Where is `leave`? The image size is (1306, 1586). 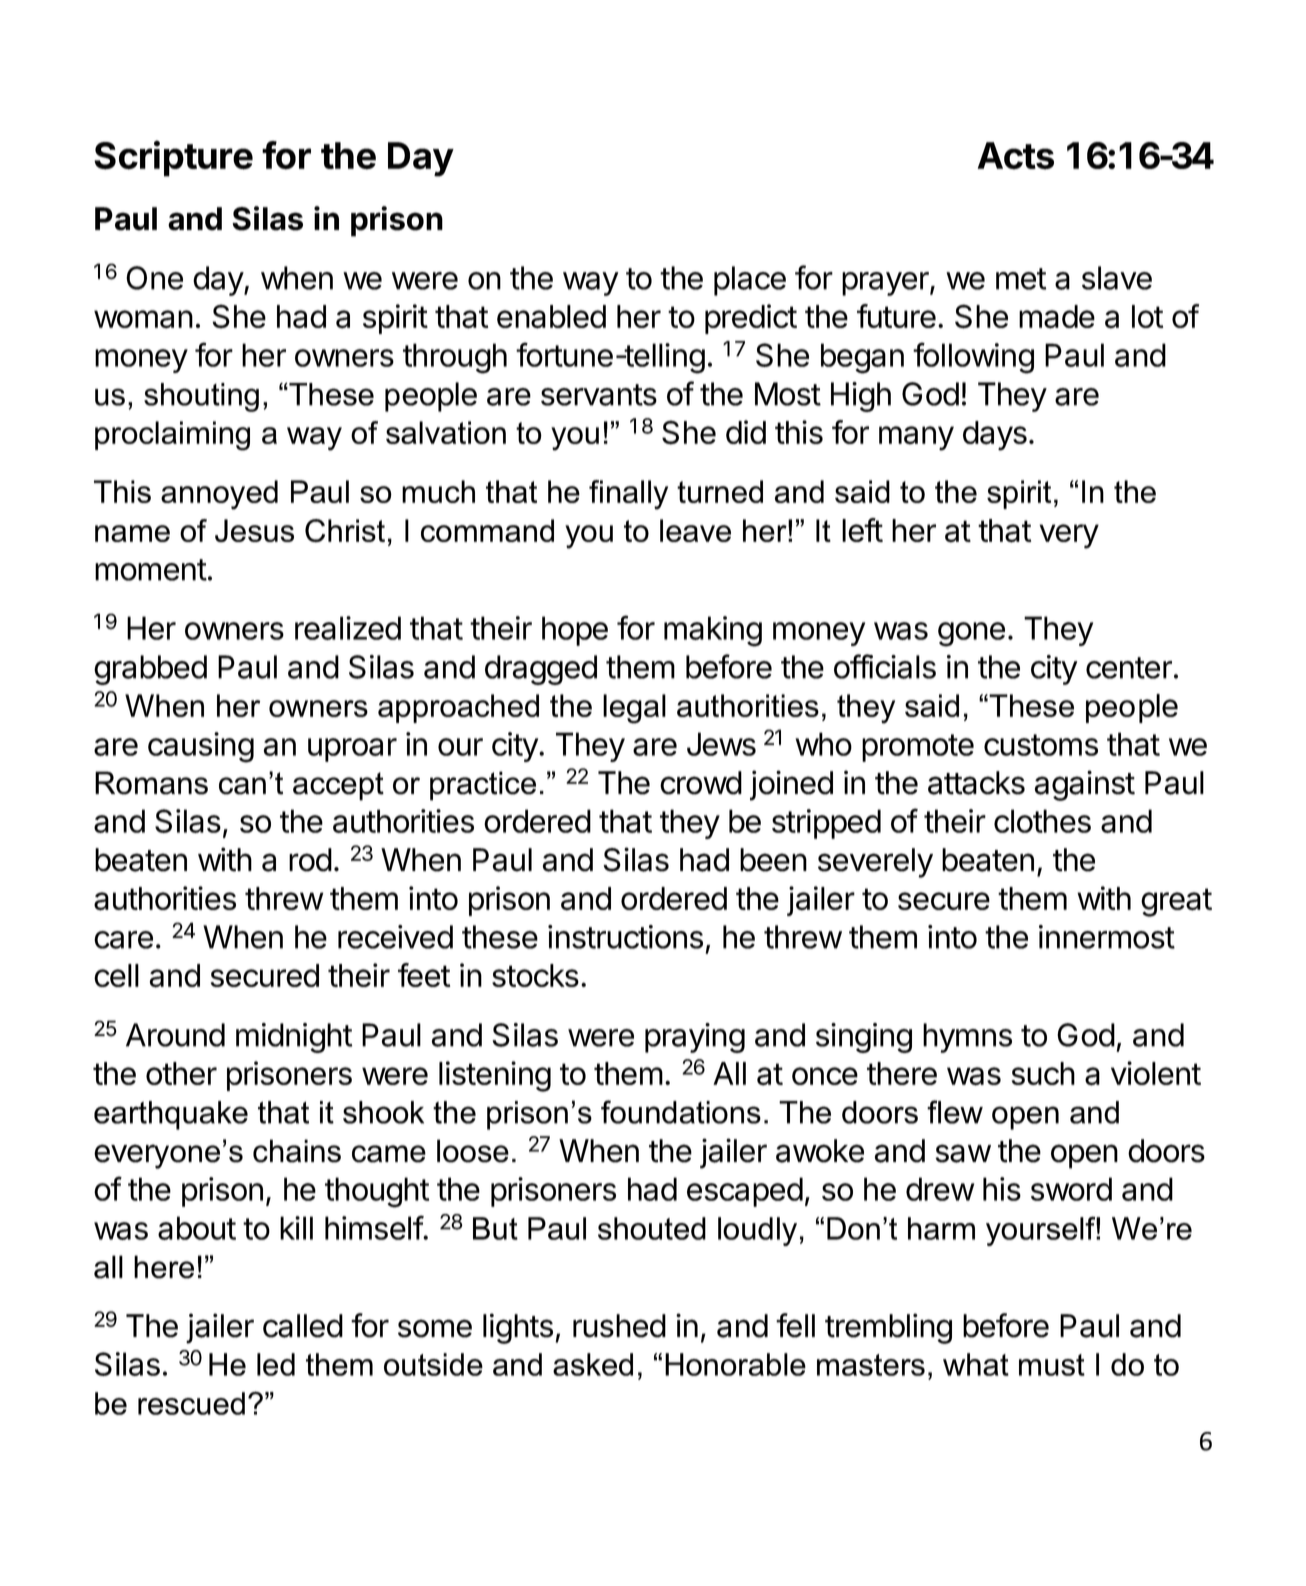 leave is located at coordinates (695, 530).
